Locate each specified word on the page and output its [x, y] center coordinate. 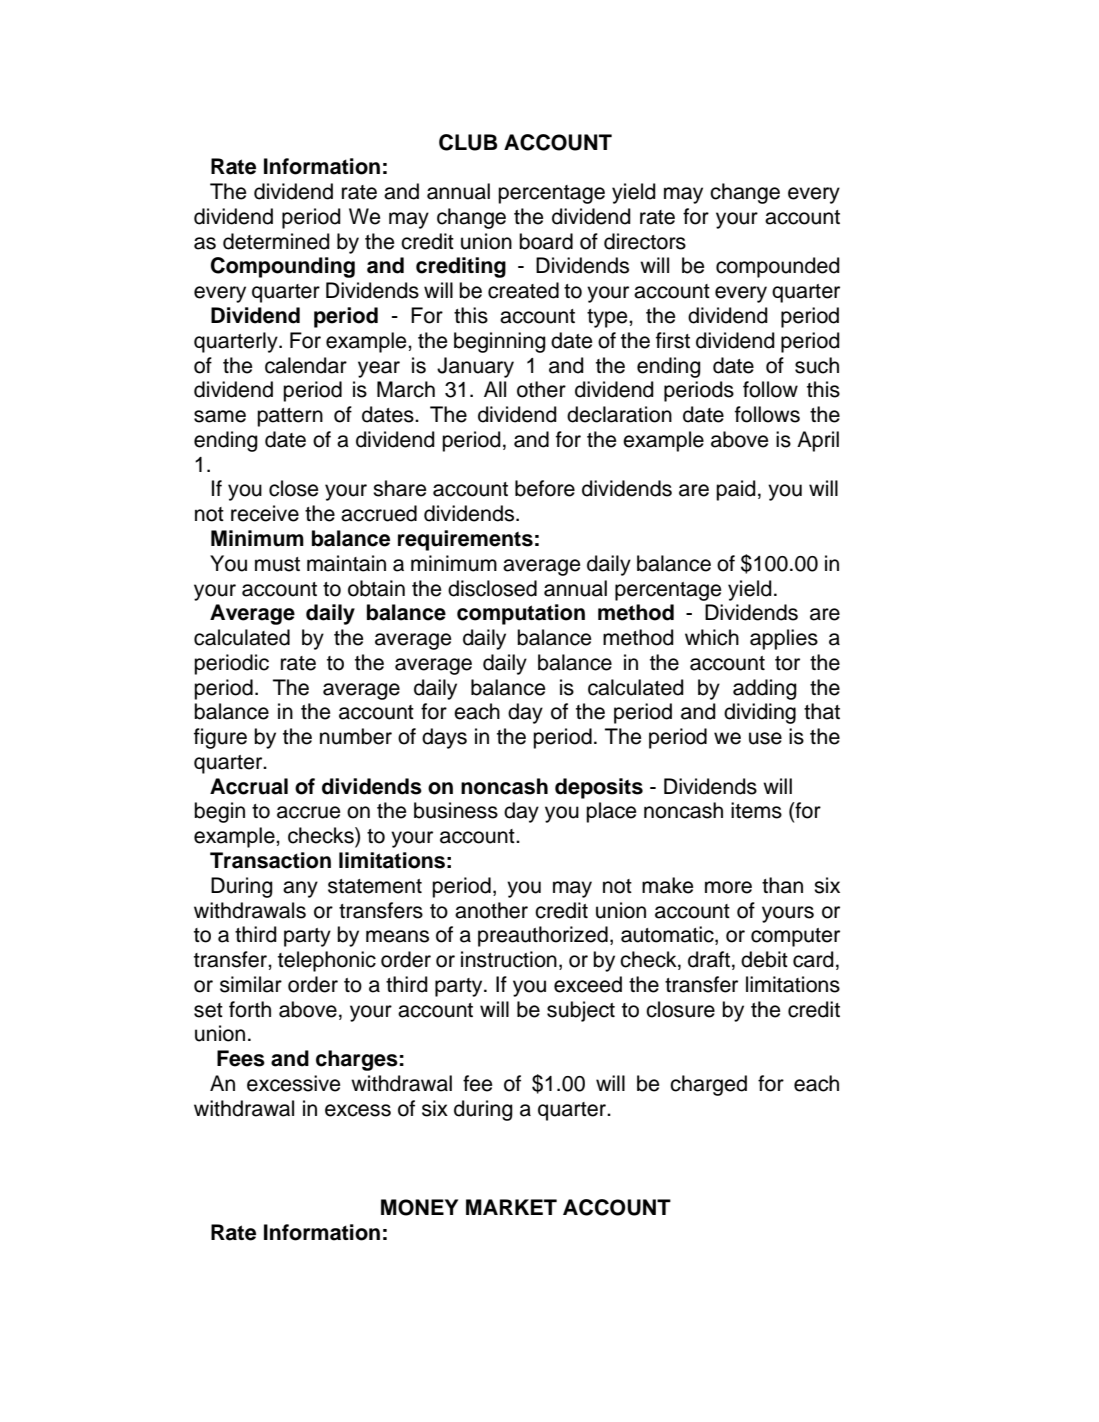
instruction [509, 959]
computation [521, 614]
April [818, 441]
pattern [290, 417]
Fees [241, 1058]
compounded [778, 267]
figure [220, 738]
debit [764, 959]
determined [276, 241]
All [495, 389]
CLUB [468, 142]
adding [765, 689]
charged [708, 1085]
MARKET [511, 1207]
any [300, 889]
